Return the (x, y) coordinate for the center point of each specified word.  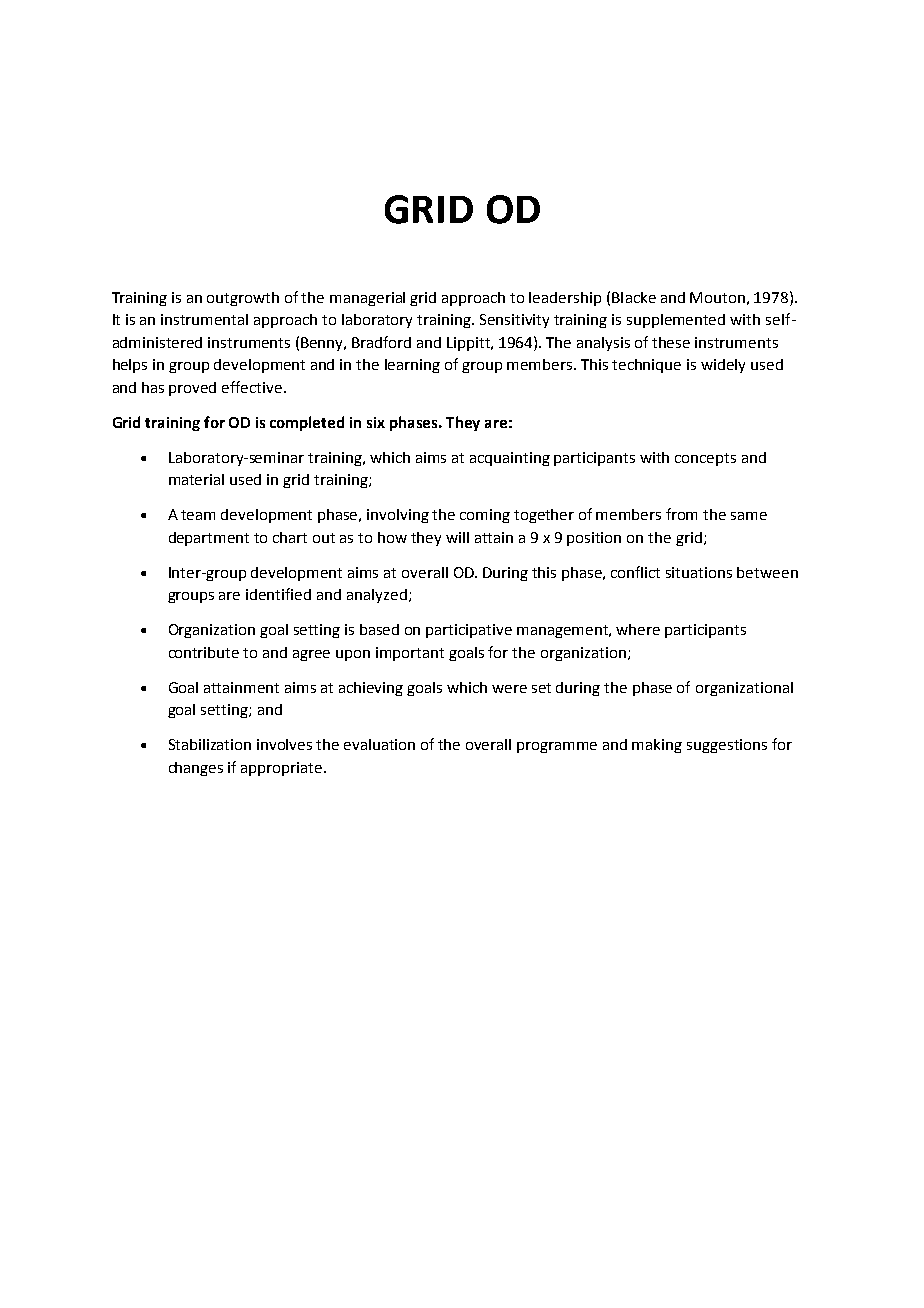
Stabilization (210, 744)
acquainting (510, 459)
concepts (705, 459)
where (638, 629)
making (657, 746)
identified (278, 594)
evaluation (379, 744)
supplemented (676, 321)
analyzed (377, 596)
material (196, 479)
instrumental (204, 319)
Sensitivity (514, 321)
